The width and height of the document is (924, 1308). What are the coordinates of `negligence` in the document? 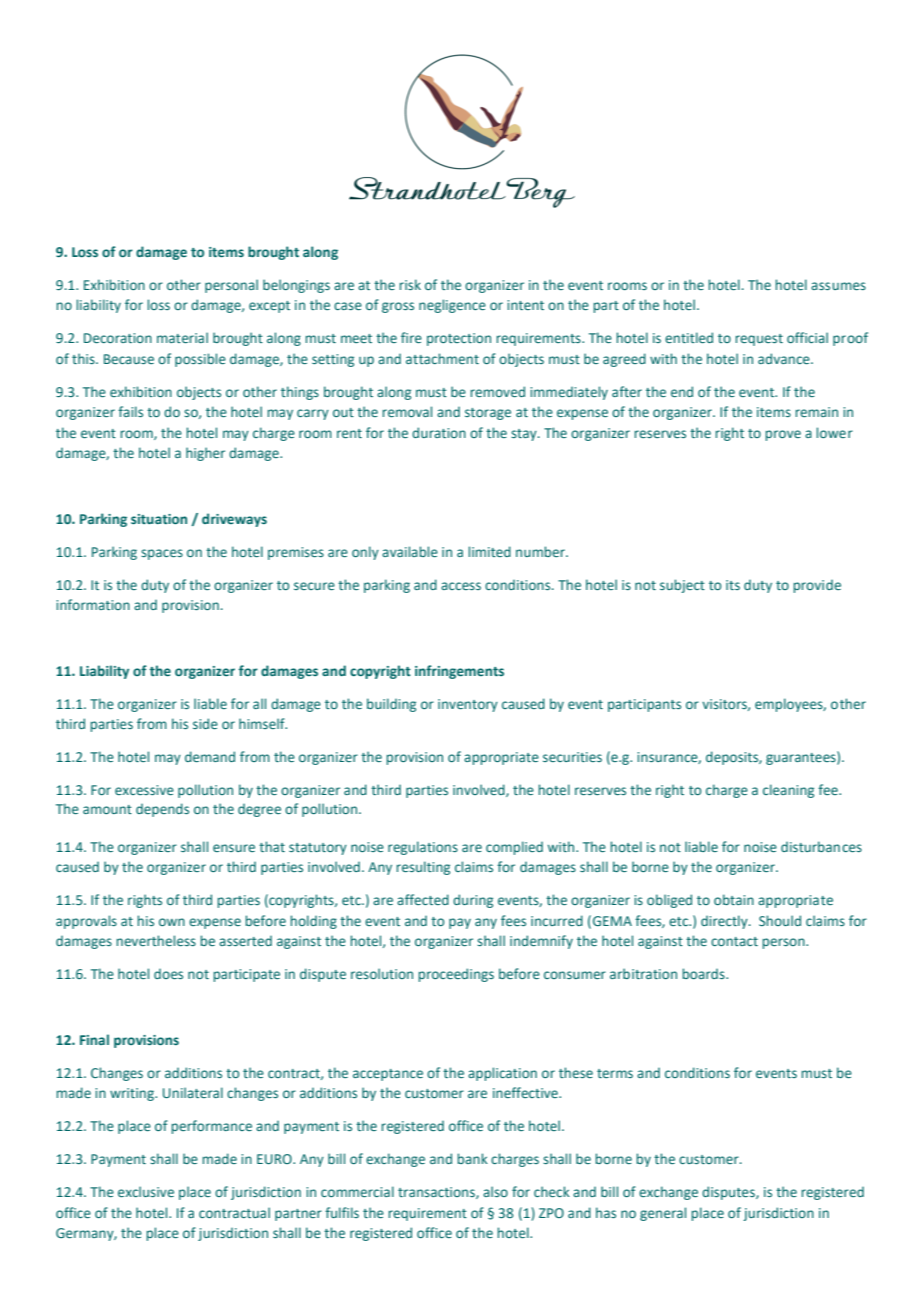 It's located at (452, 306).
